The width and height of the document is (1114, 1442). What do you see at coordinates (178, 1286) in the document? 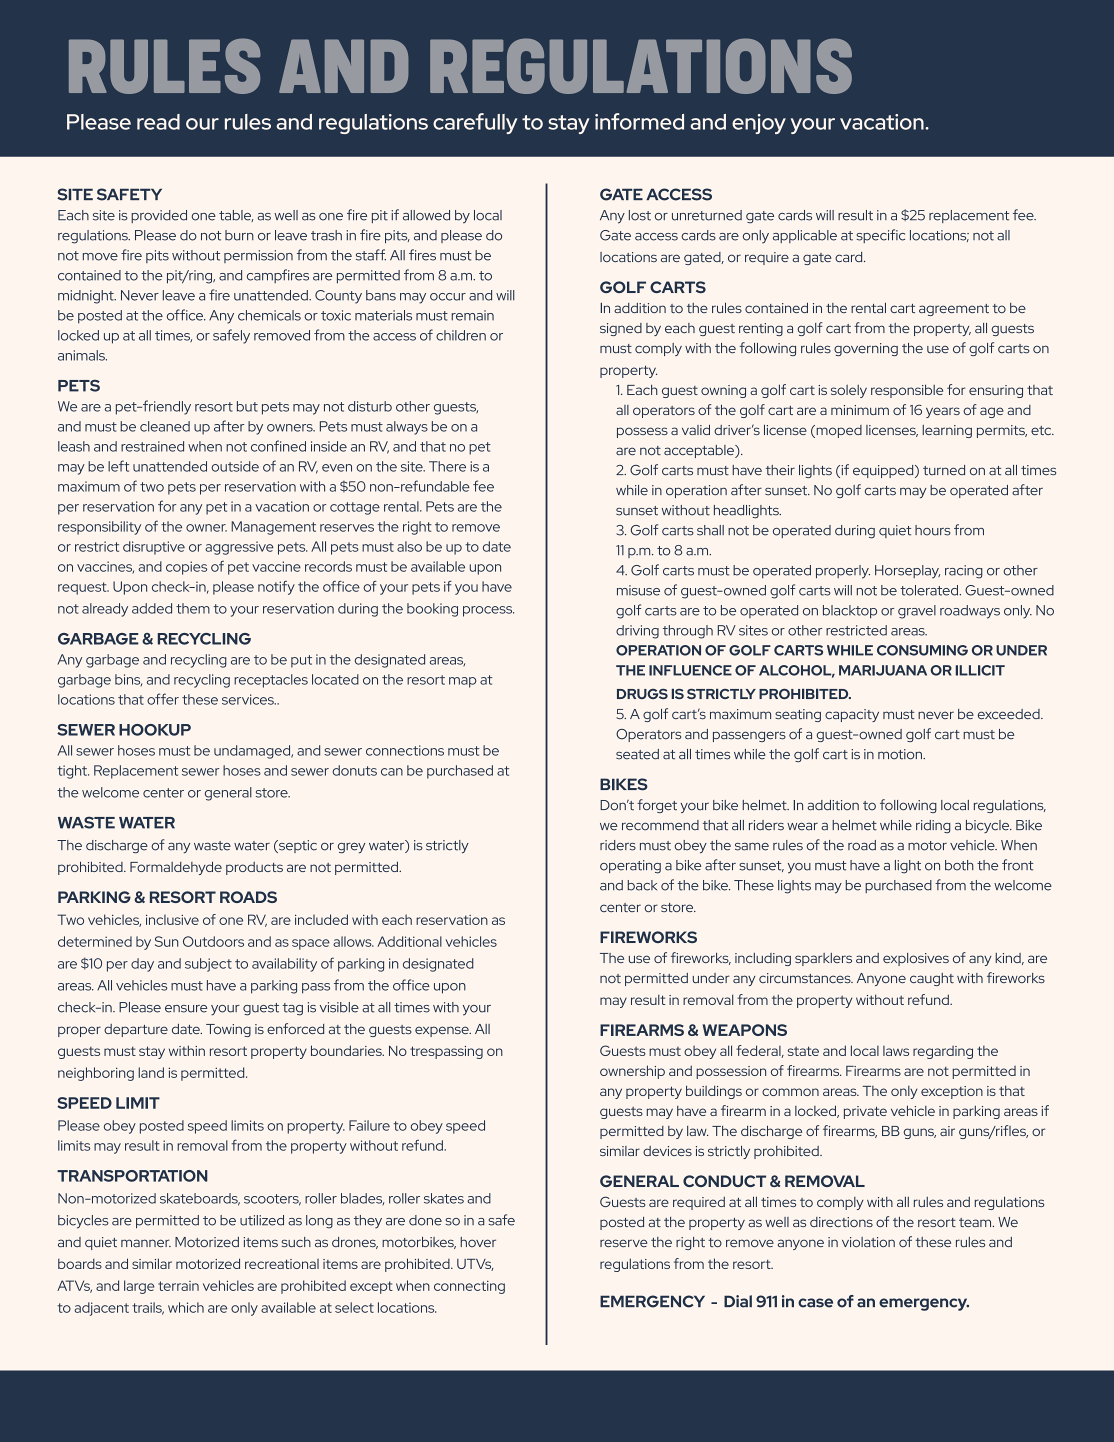
I see `terrain` at bounding box center [178, 1286].
